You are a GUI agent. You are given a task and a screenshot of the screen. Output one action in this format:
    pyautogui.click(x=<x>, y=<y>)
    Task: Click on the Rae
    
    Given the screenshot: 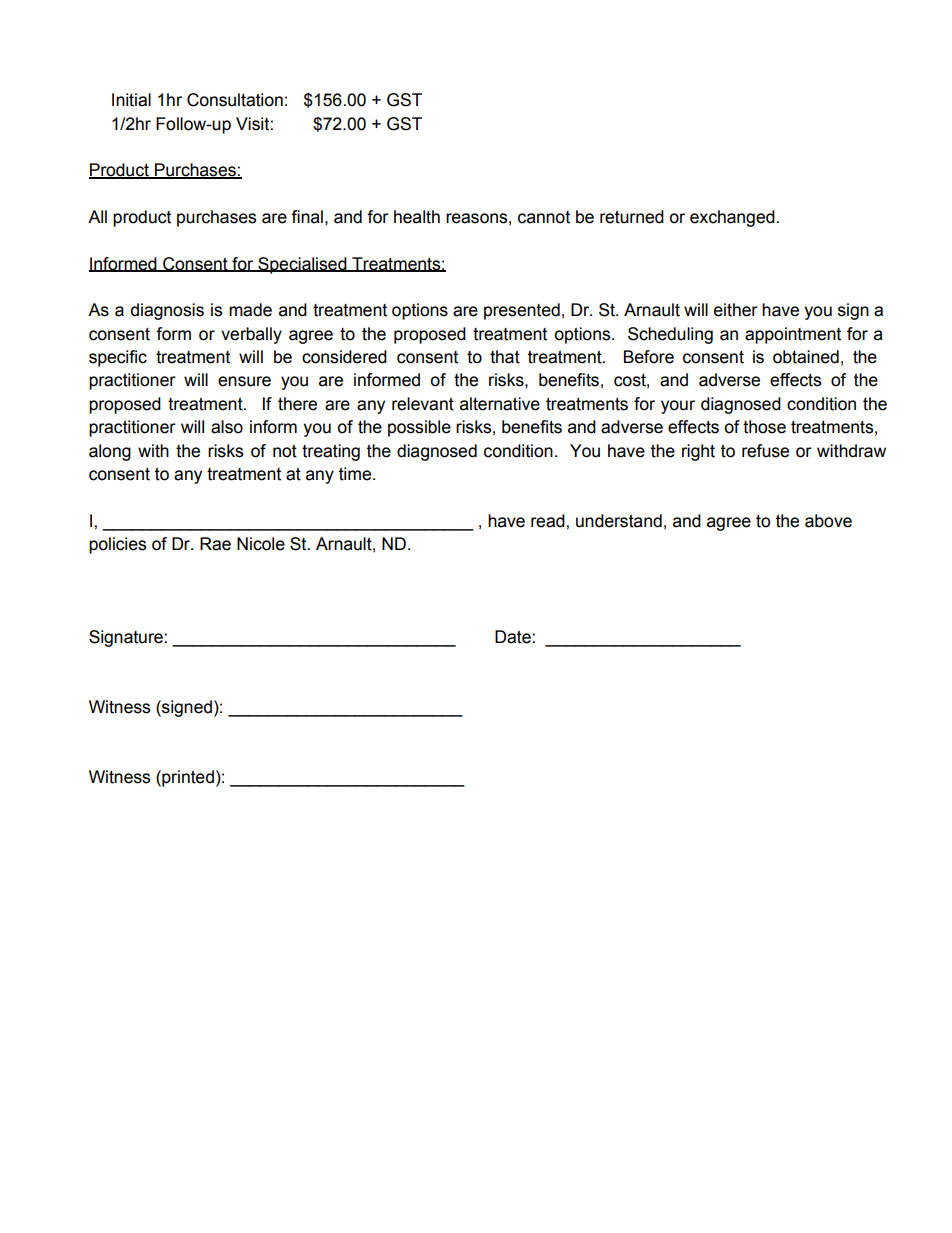 What is the action you would take?
    pyautogui.click(x=215, y=544)
